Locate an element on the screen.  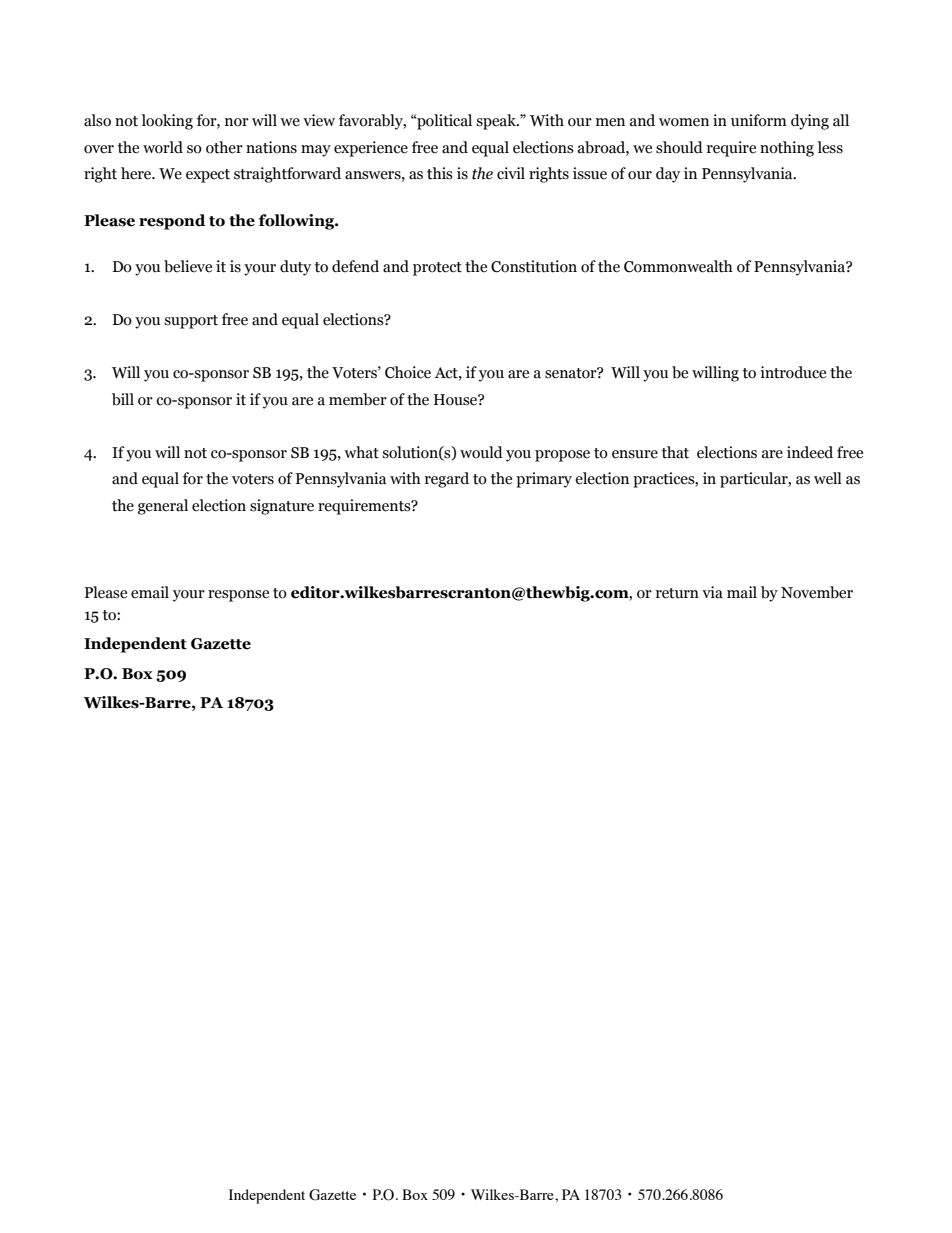
uniform is located at coordinates (759, 120).
